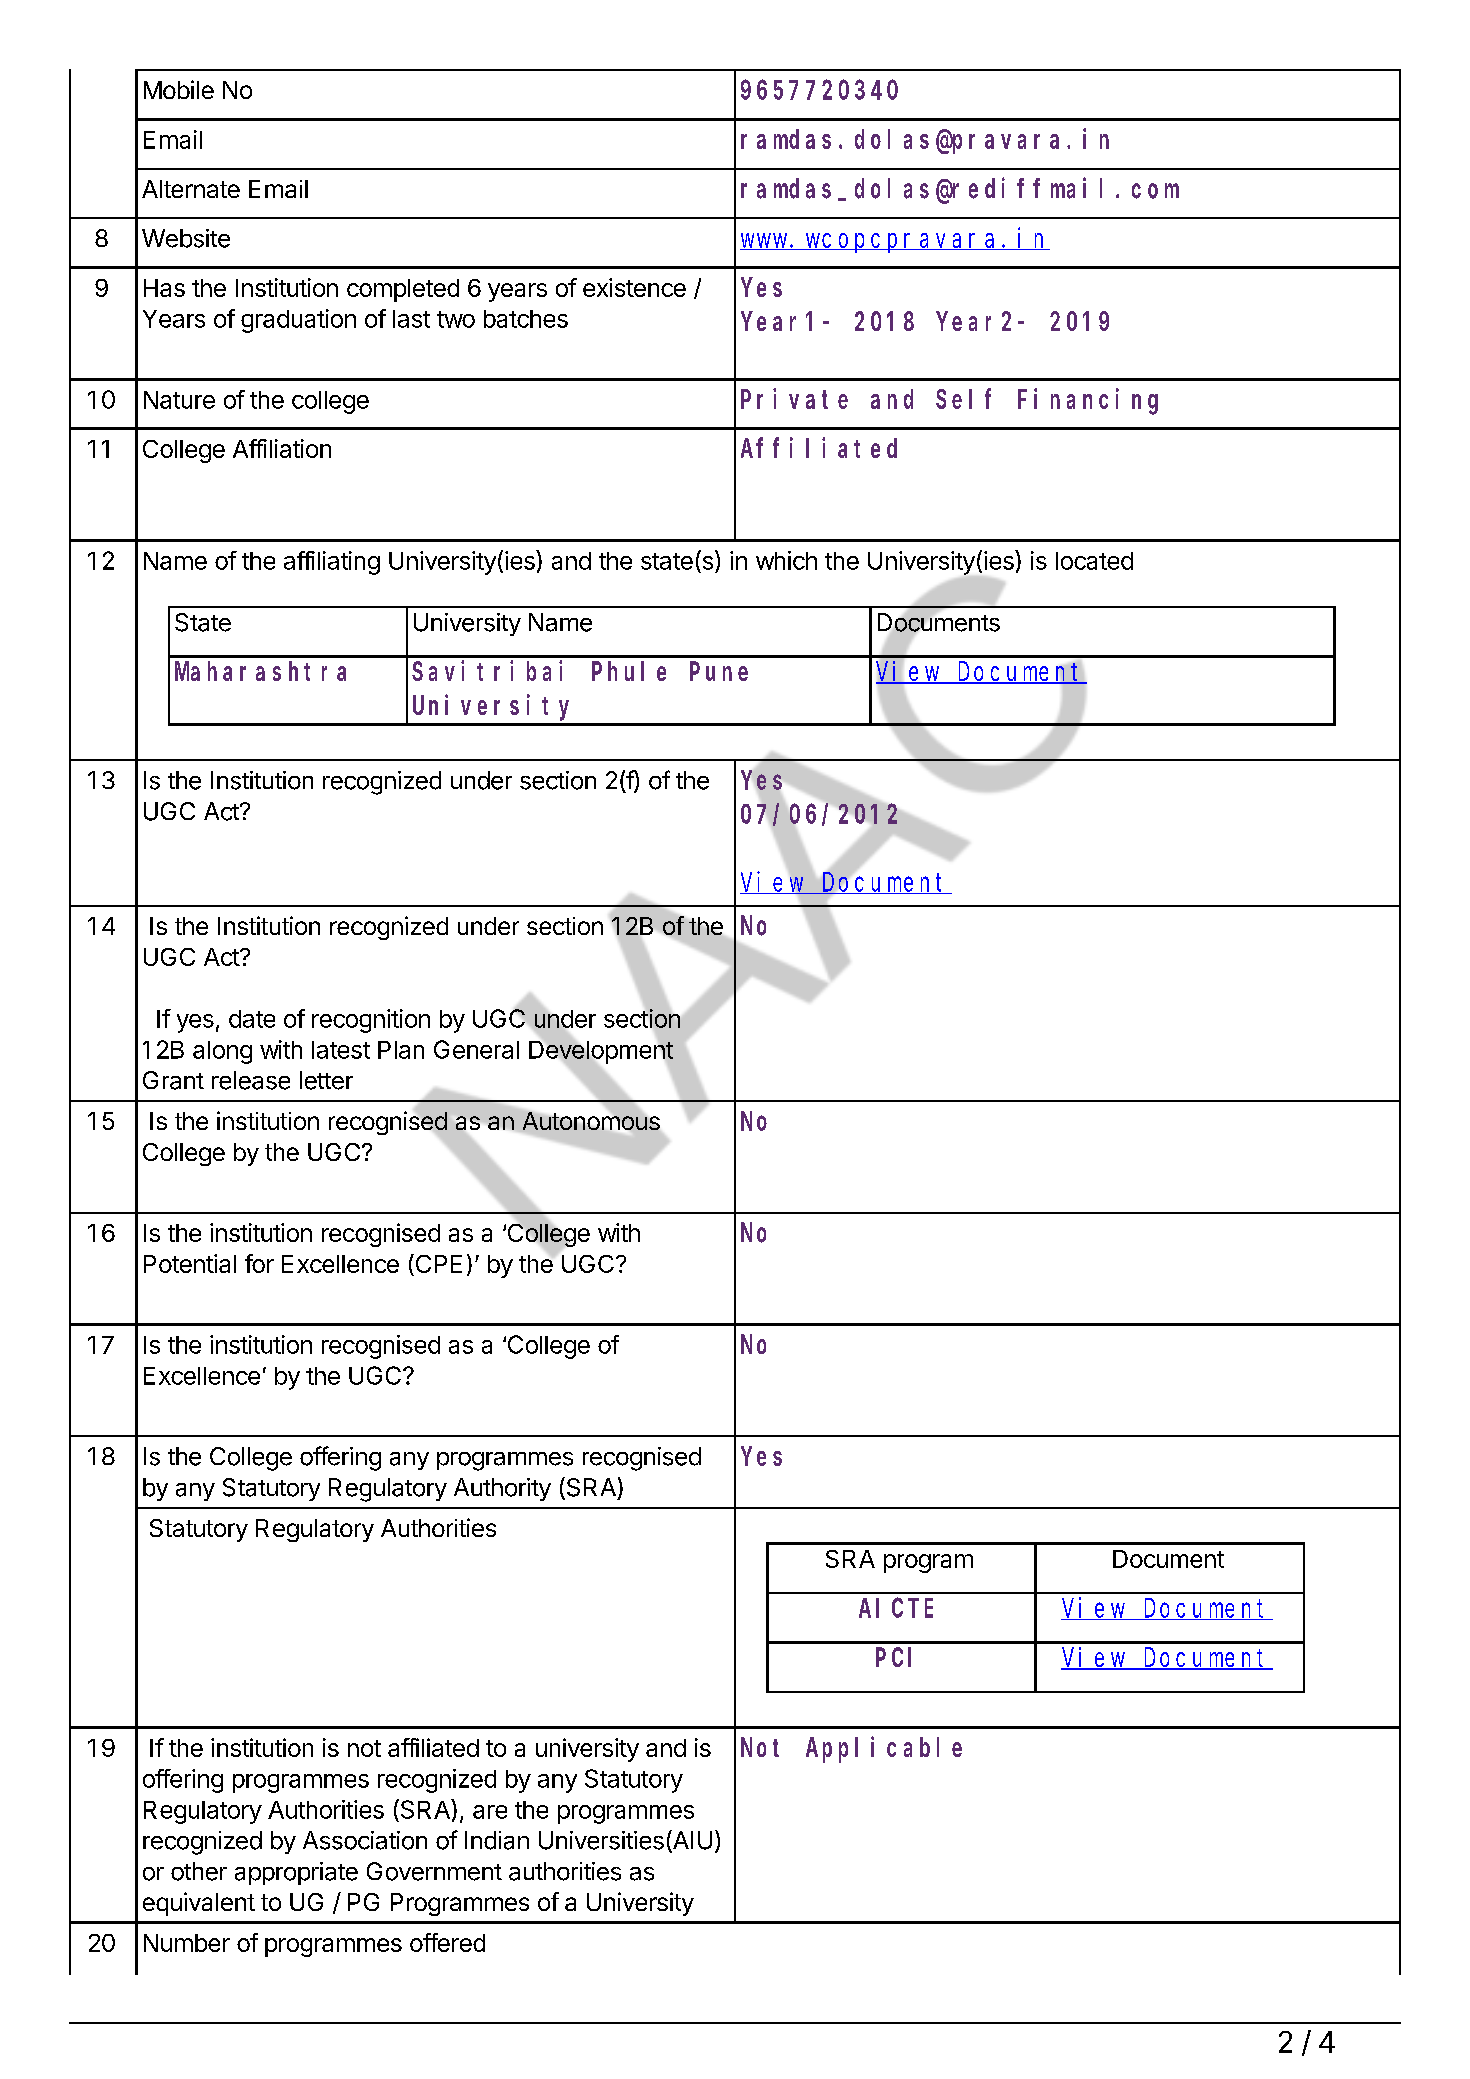 This image has height=2079, width=1470. Describe the element at coordinates (1094, 561) in the image. I see `located` at that location.
